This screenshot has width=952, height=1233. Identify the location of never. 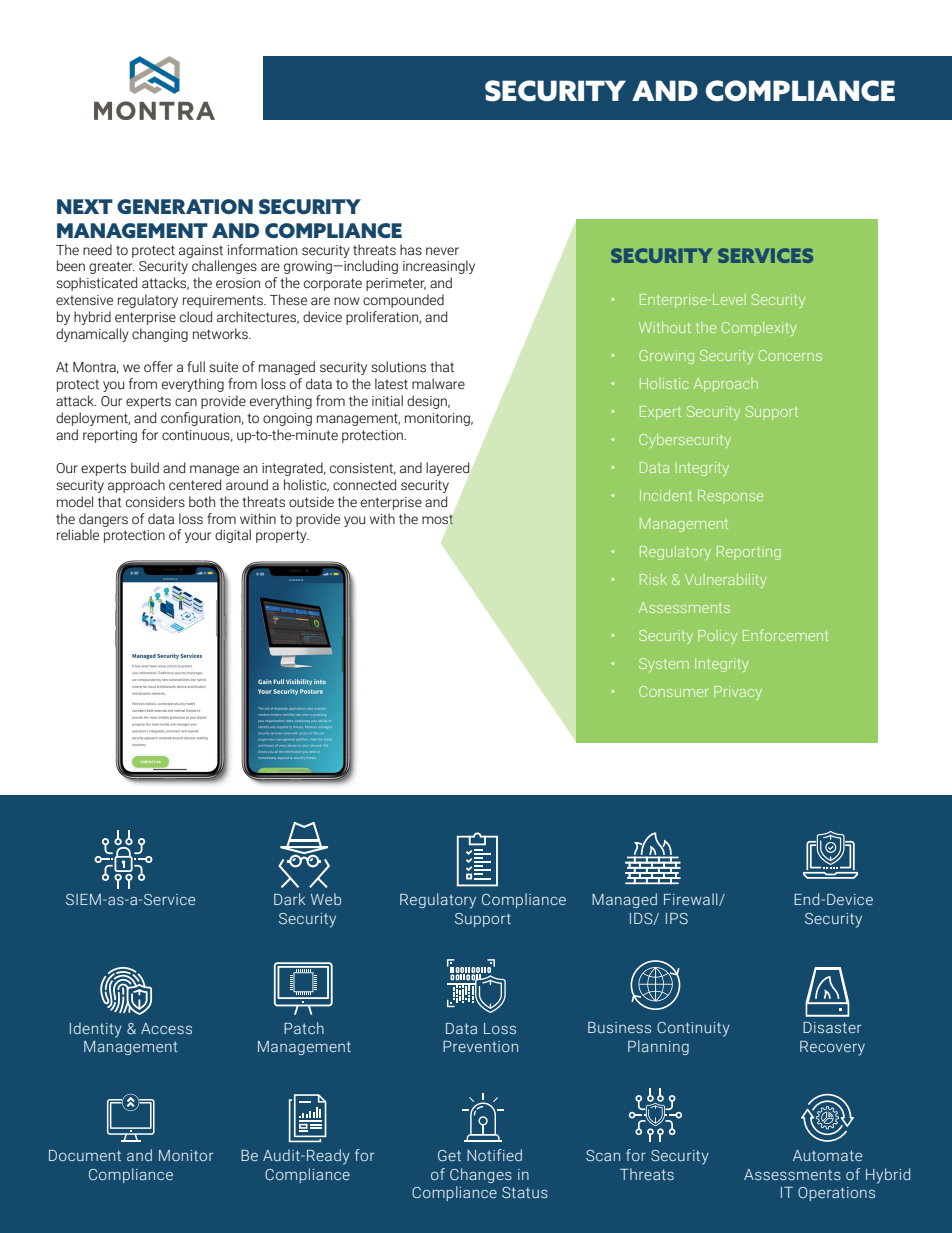
(442, 251).
